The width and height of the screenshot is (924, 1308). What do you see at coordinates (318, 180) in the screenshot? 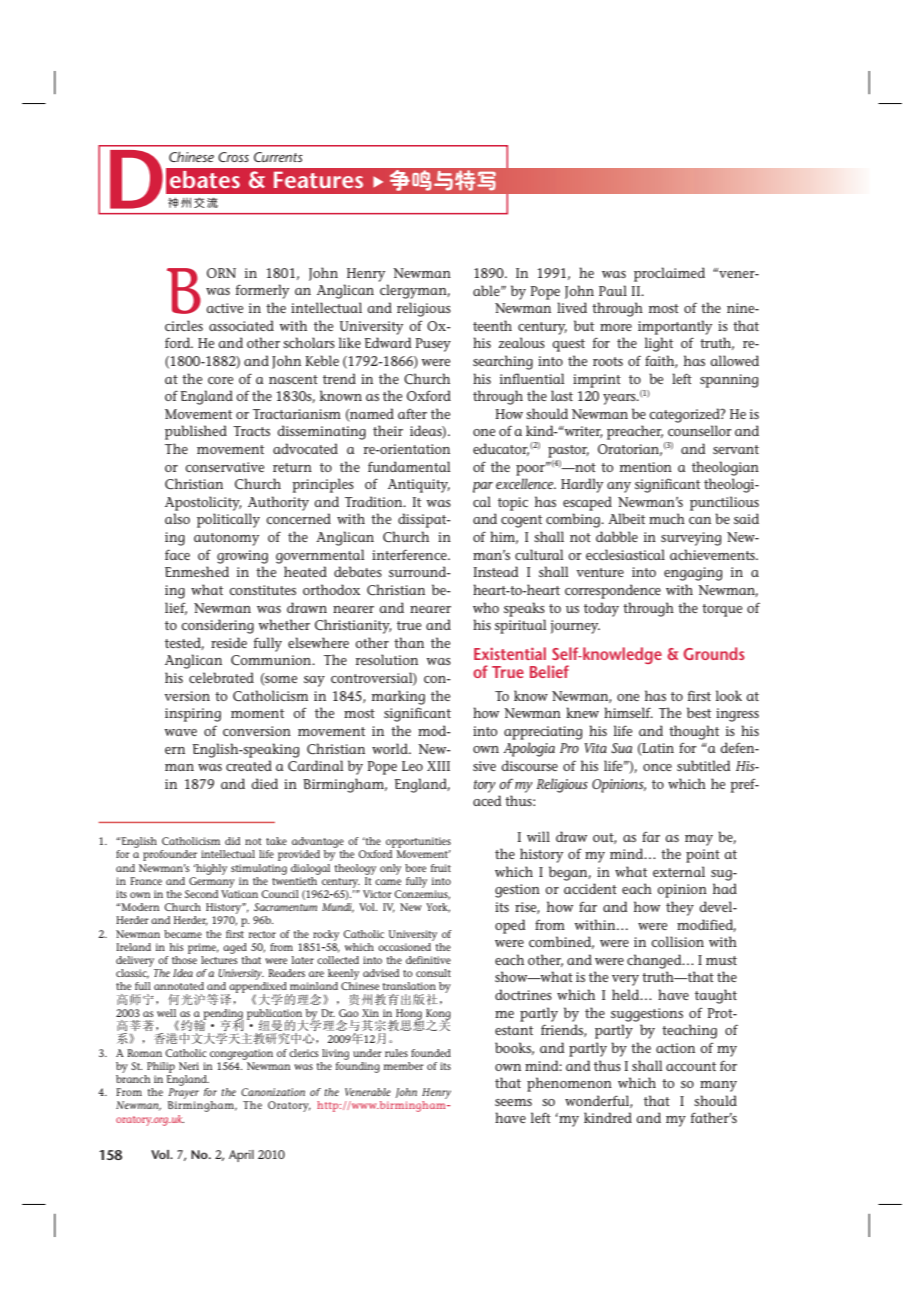
I see `Features` at bounding box center [318, 180].
